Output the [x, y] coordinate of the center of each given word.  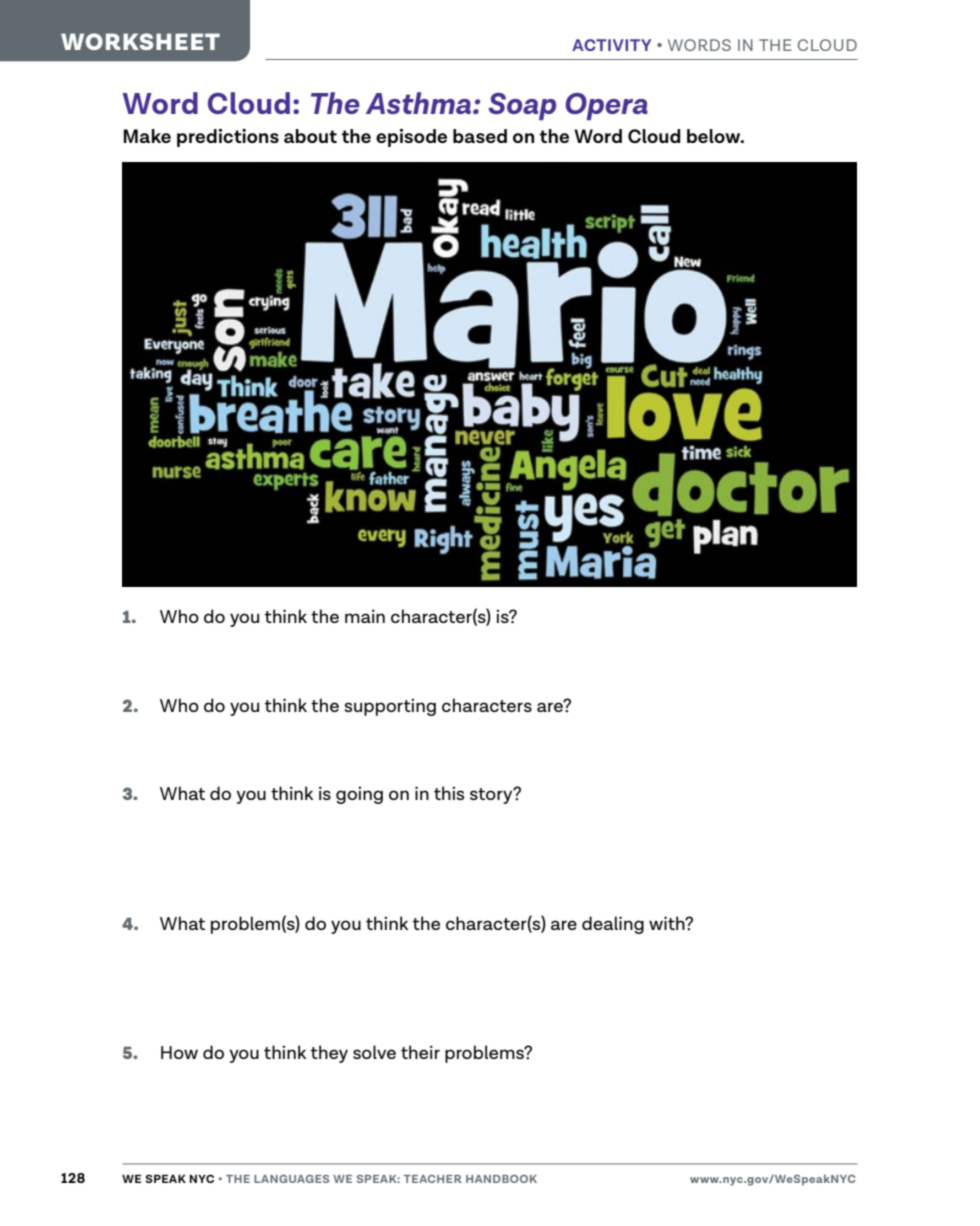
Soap [522, 106]
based [480, 136]
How [179, 1052]
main [365, 616]
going [359, 795]
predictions [228, 138]
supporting [390, 707]
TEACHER [433, 1179]
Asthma [420, 103]
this [449, 793]
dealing [613, 925]
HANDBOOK [501, 1179]
